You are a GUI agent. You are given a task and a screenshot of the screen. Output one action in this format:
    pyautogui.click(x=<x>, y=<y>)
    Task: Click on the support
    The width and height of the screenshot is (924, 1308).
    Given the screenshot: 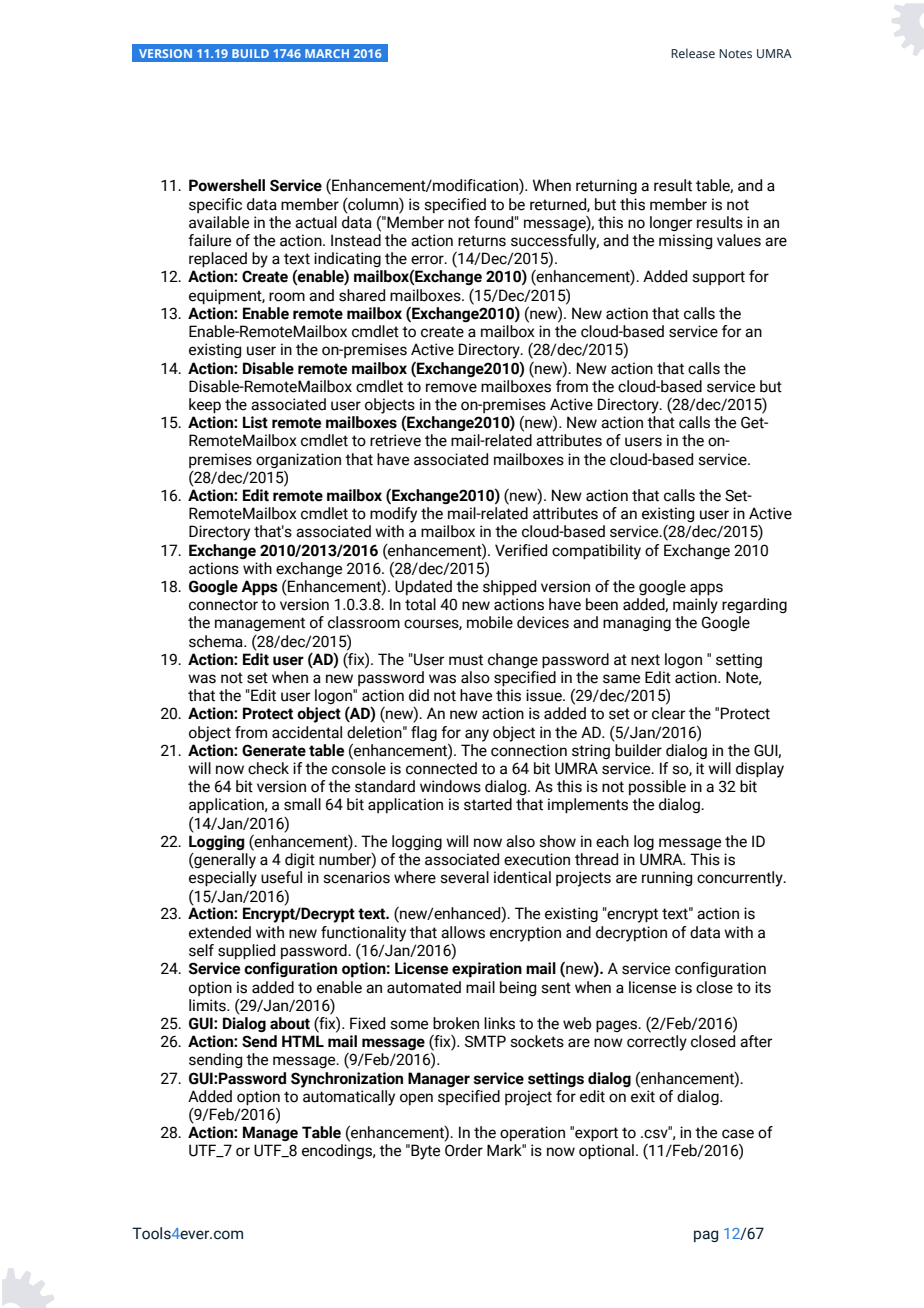 What is the action you would take?
    pyautogui.click(x=718, y=278)
